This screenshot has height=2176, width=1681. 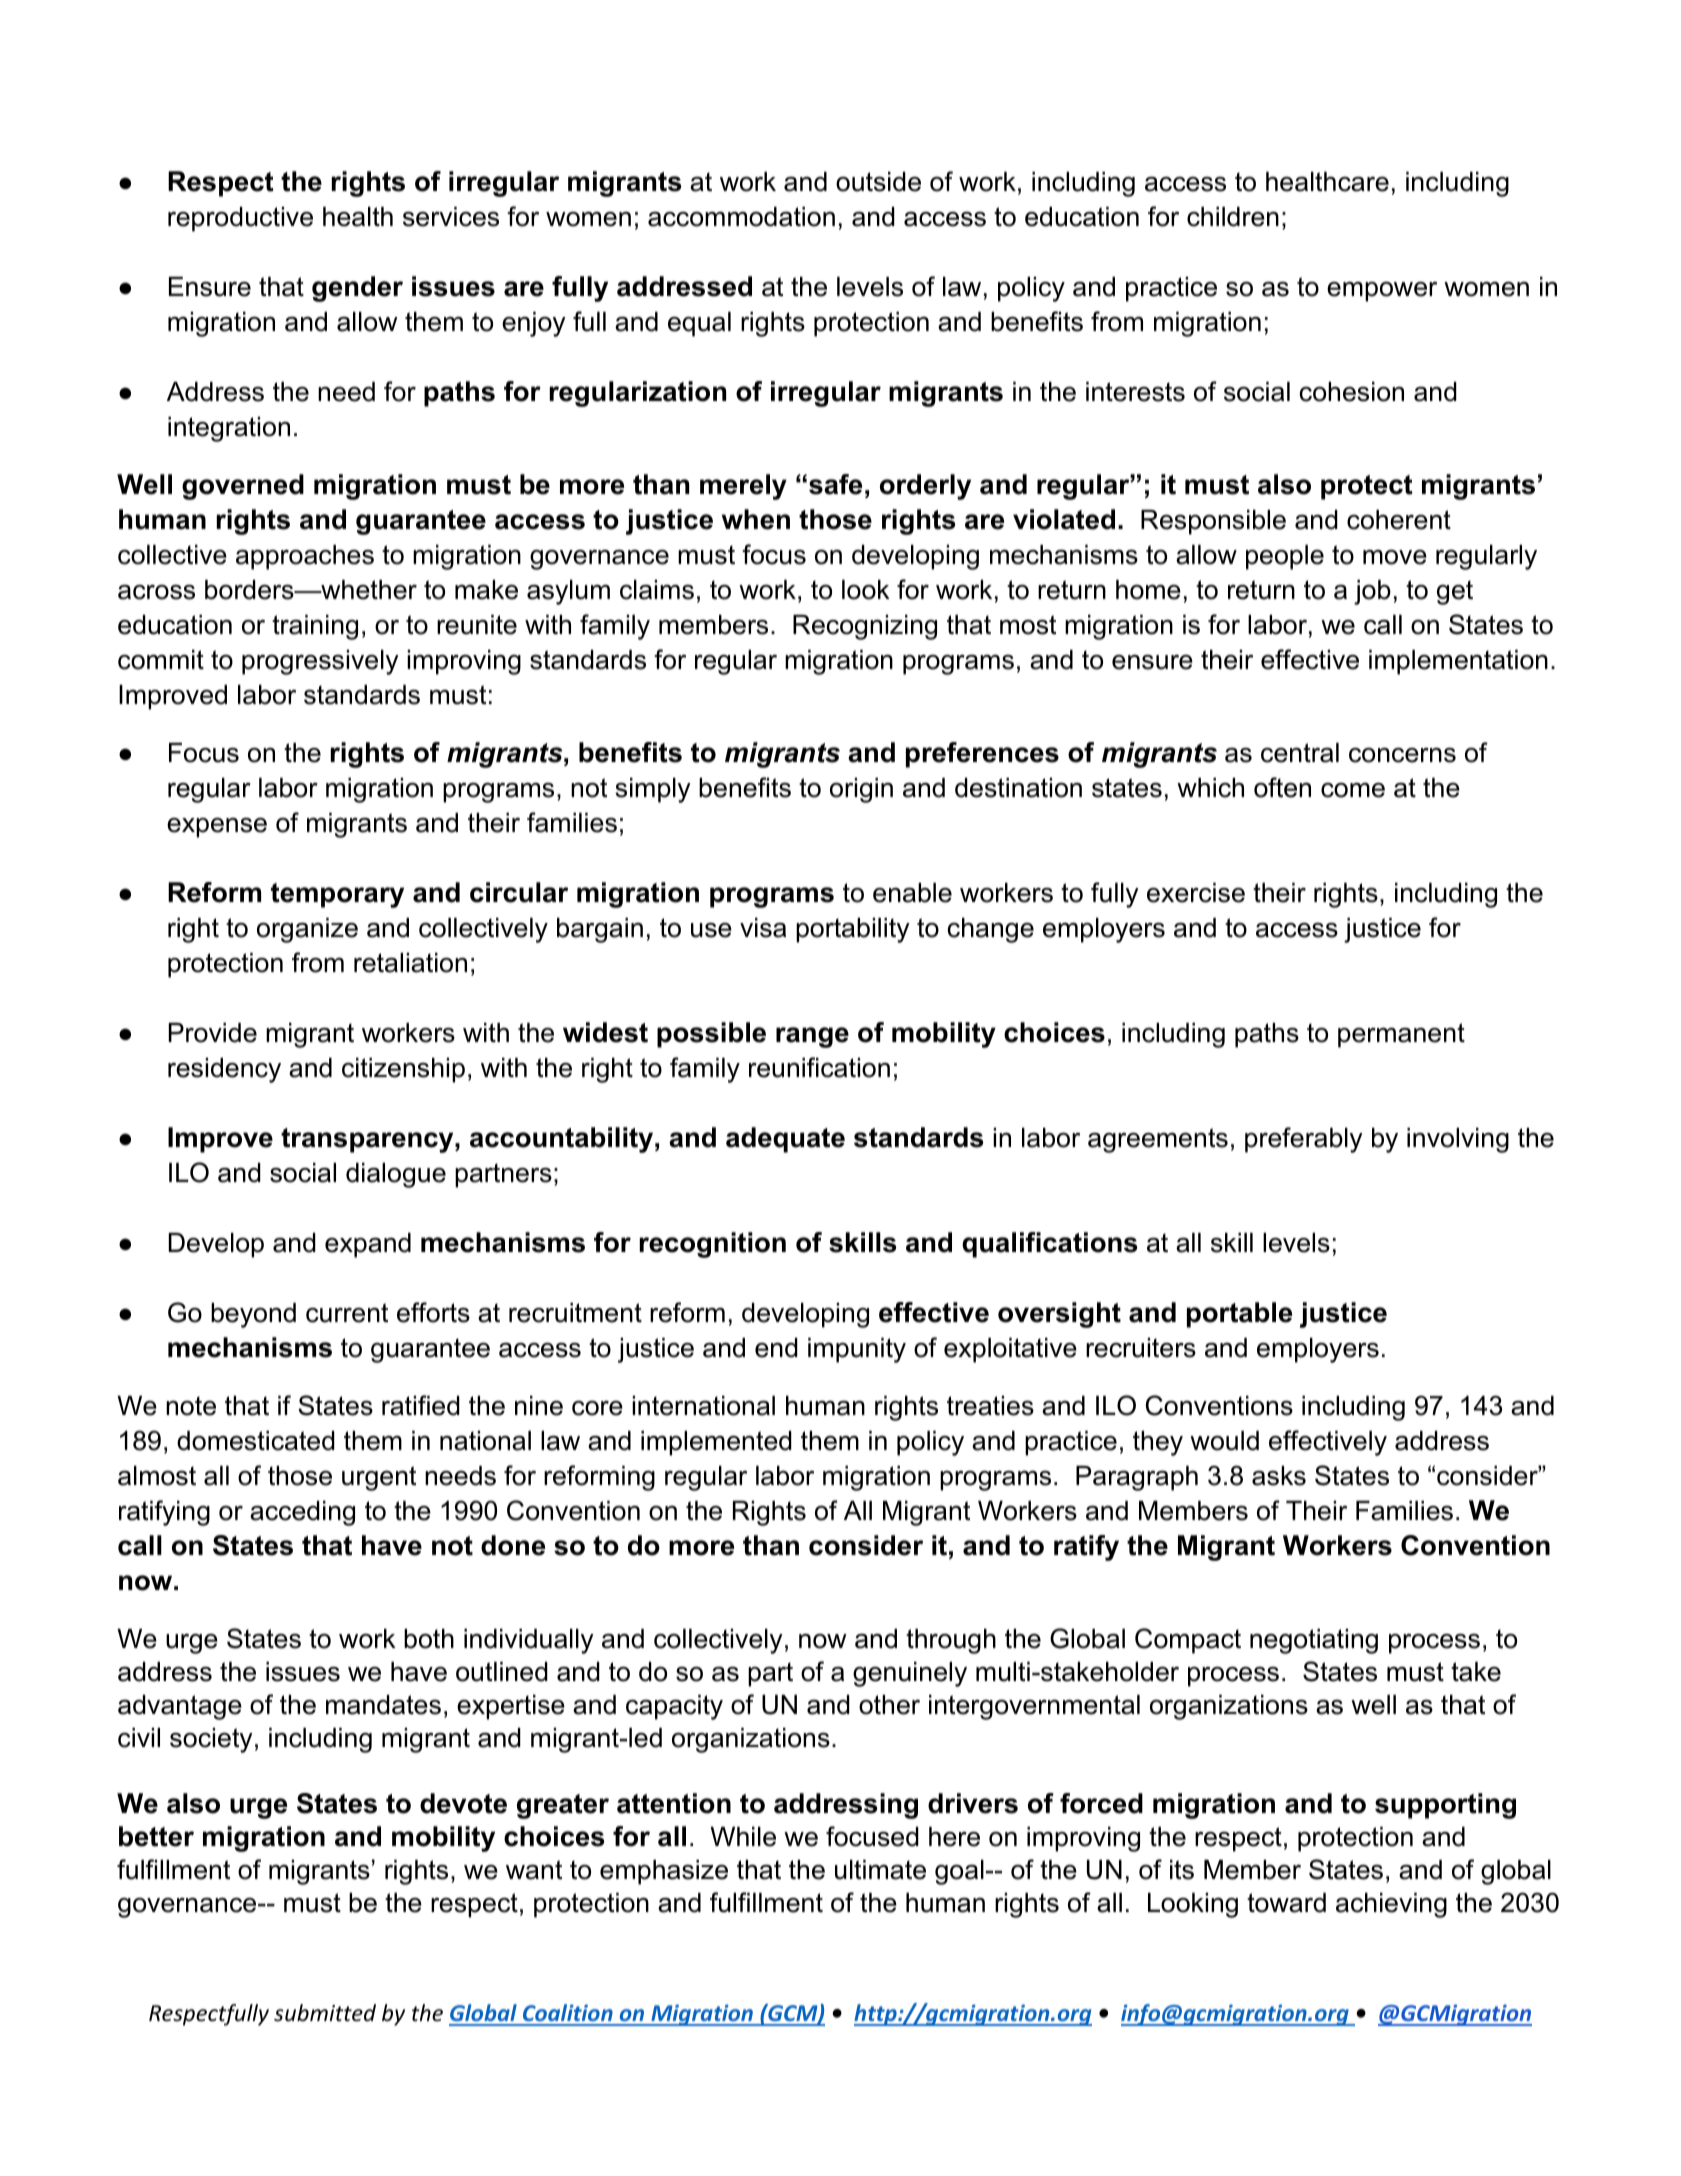 What do you see at coordinates (861, 790) in the screenshot?
I see `origin` at bounding box center [861, 790].
